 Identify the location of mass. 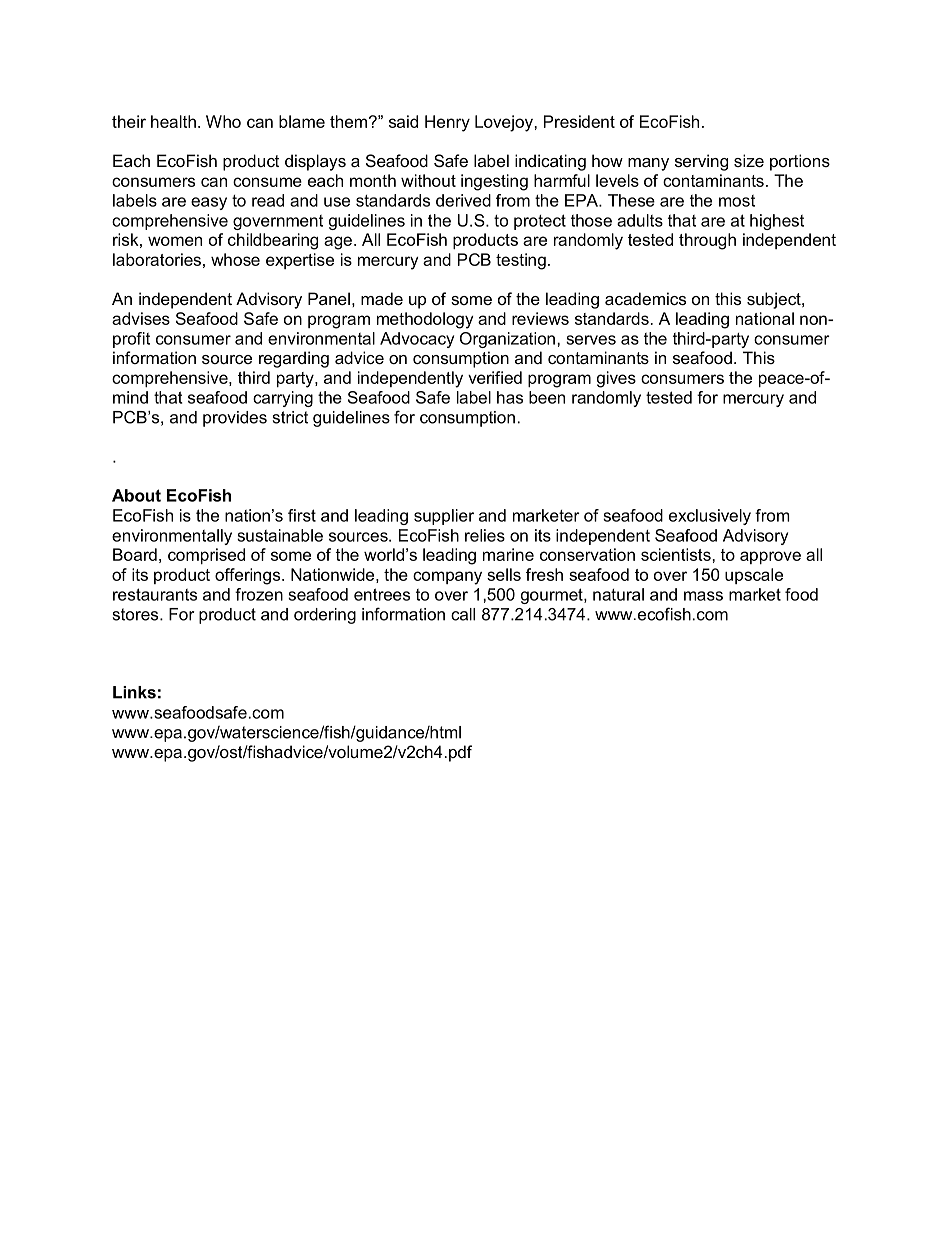
(703, 596).
